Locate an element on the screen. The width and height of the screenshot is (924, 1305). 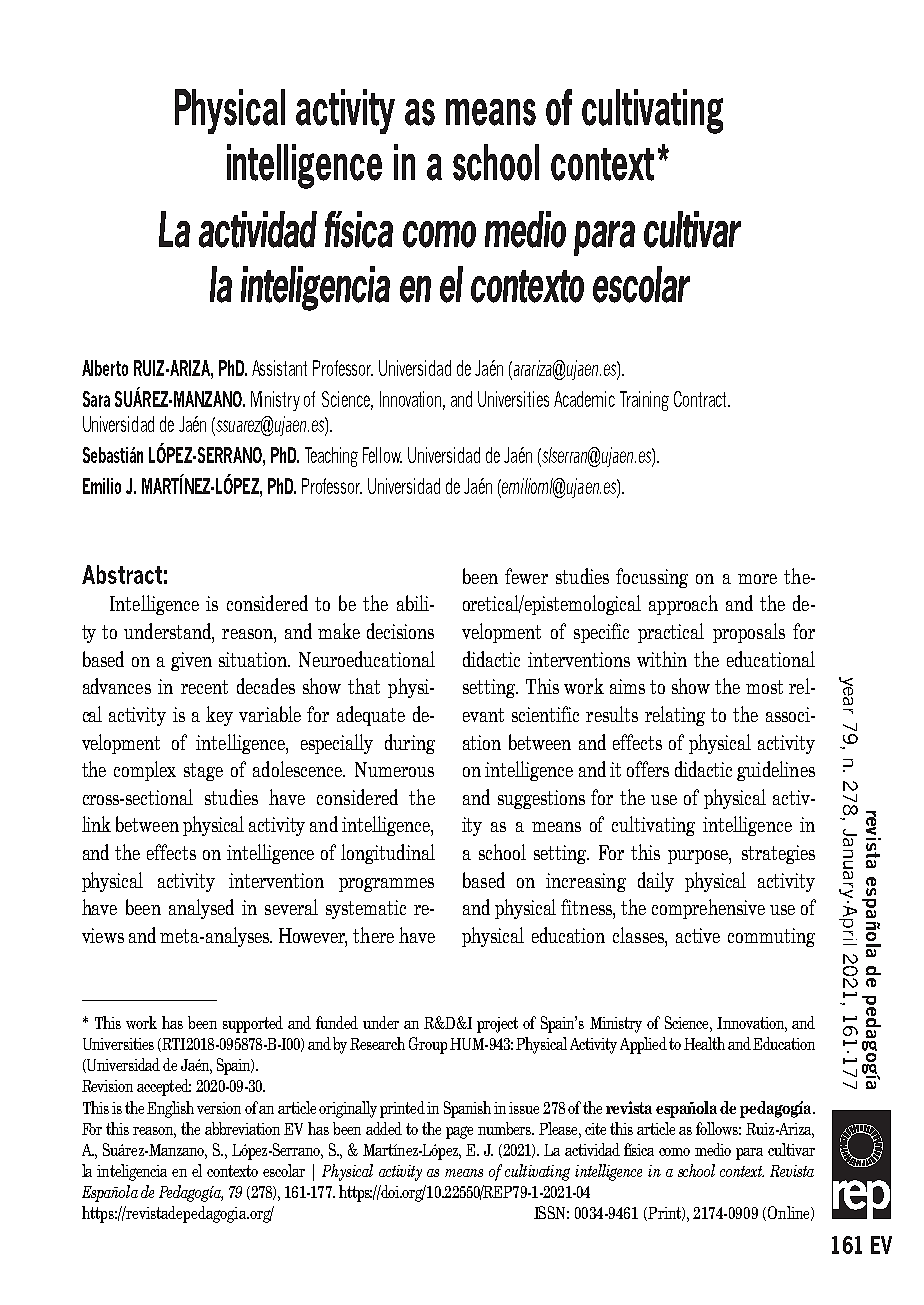
there is located at coordinates (373, 935).
